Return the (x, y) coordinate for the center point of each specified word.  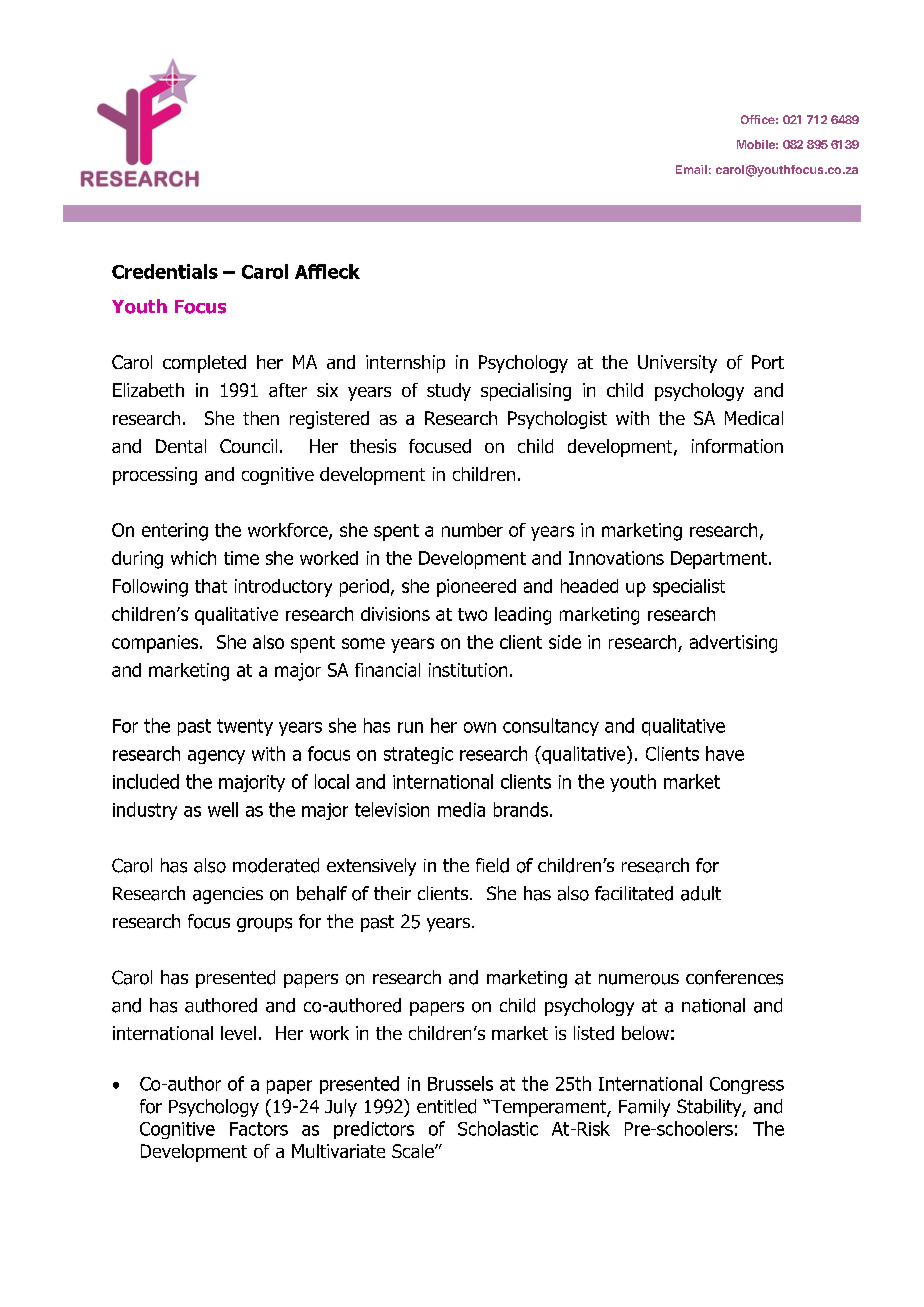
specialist (689, 588)
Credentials (165, 271)
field (492, 865)
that (211, 586)
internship (405, 364)
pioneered (476, 588)
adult (701, 893)
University (677, 364)
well (223, 809)
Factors (259, 1129)
